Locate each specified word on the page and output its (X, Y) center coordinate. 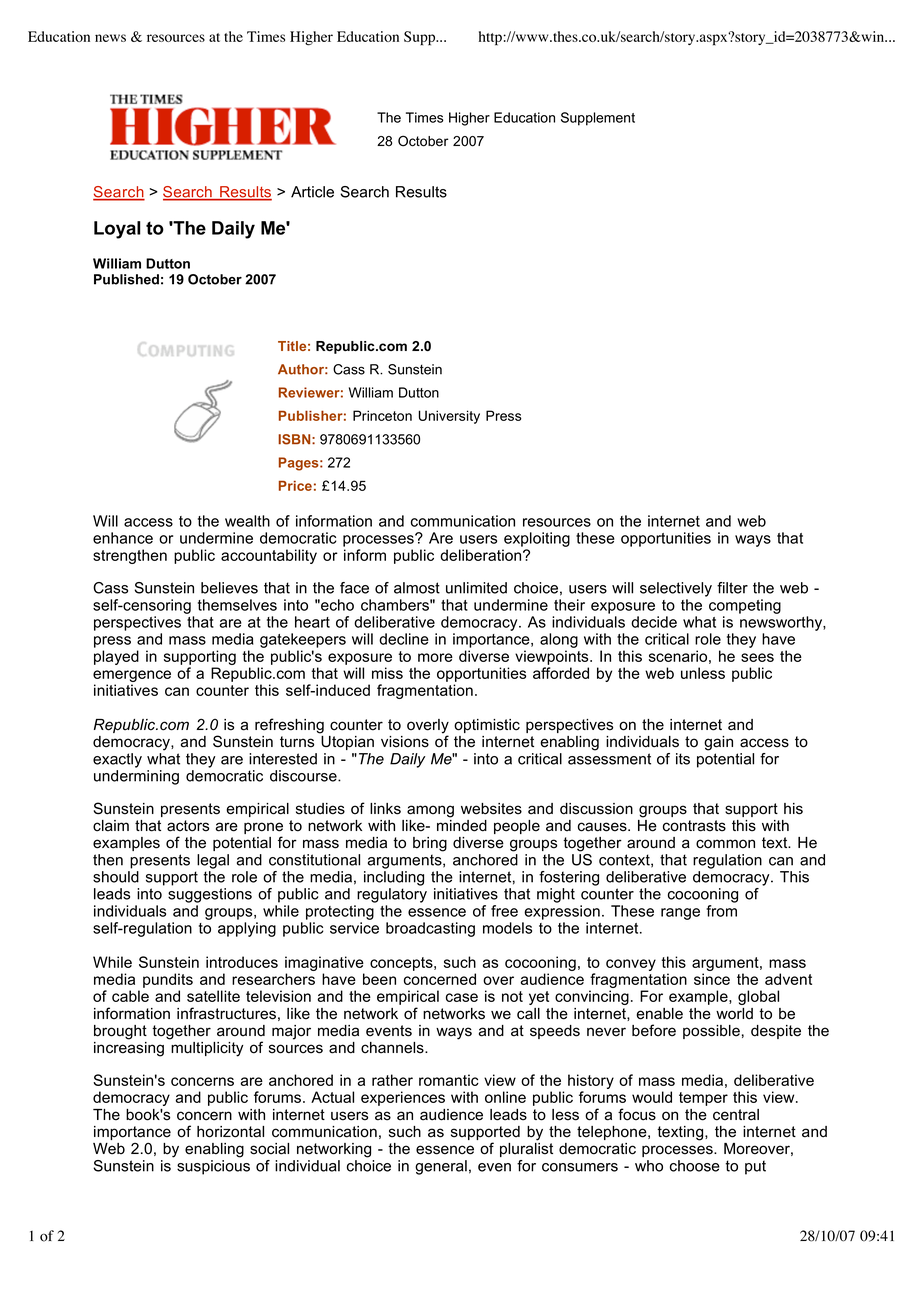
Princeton (382, 415)
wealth (247, 521)
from (721, 911)
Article (312, 192)
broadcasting (430, 929)
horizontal (230, 1132)
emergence (132, 677)
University (449, 417)
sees (757, 657)
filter (732, 588)
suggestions (210, 895)
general (441, 1167)
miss (387, 673)
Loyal (117, 230)
